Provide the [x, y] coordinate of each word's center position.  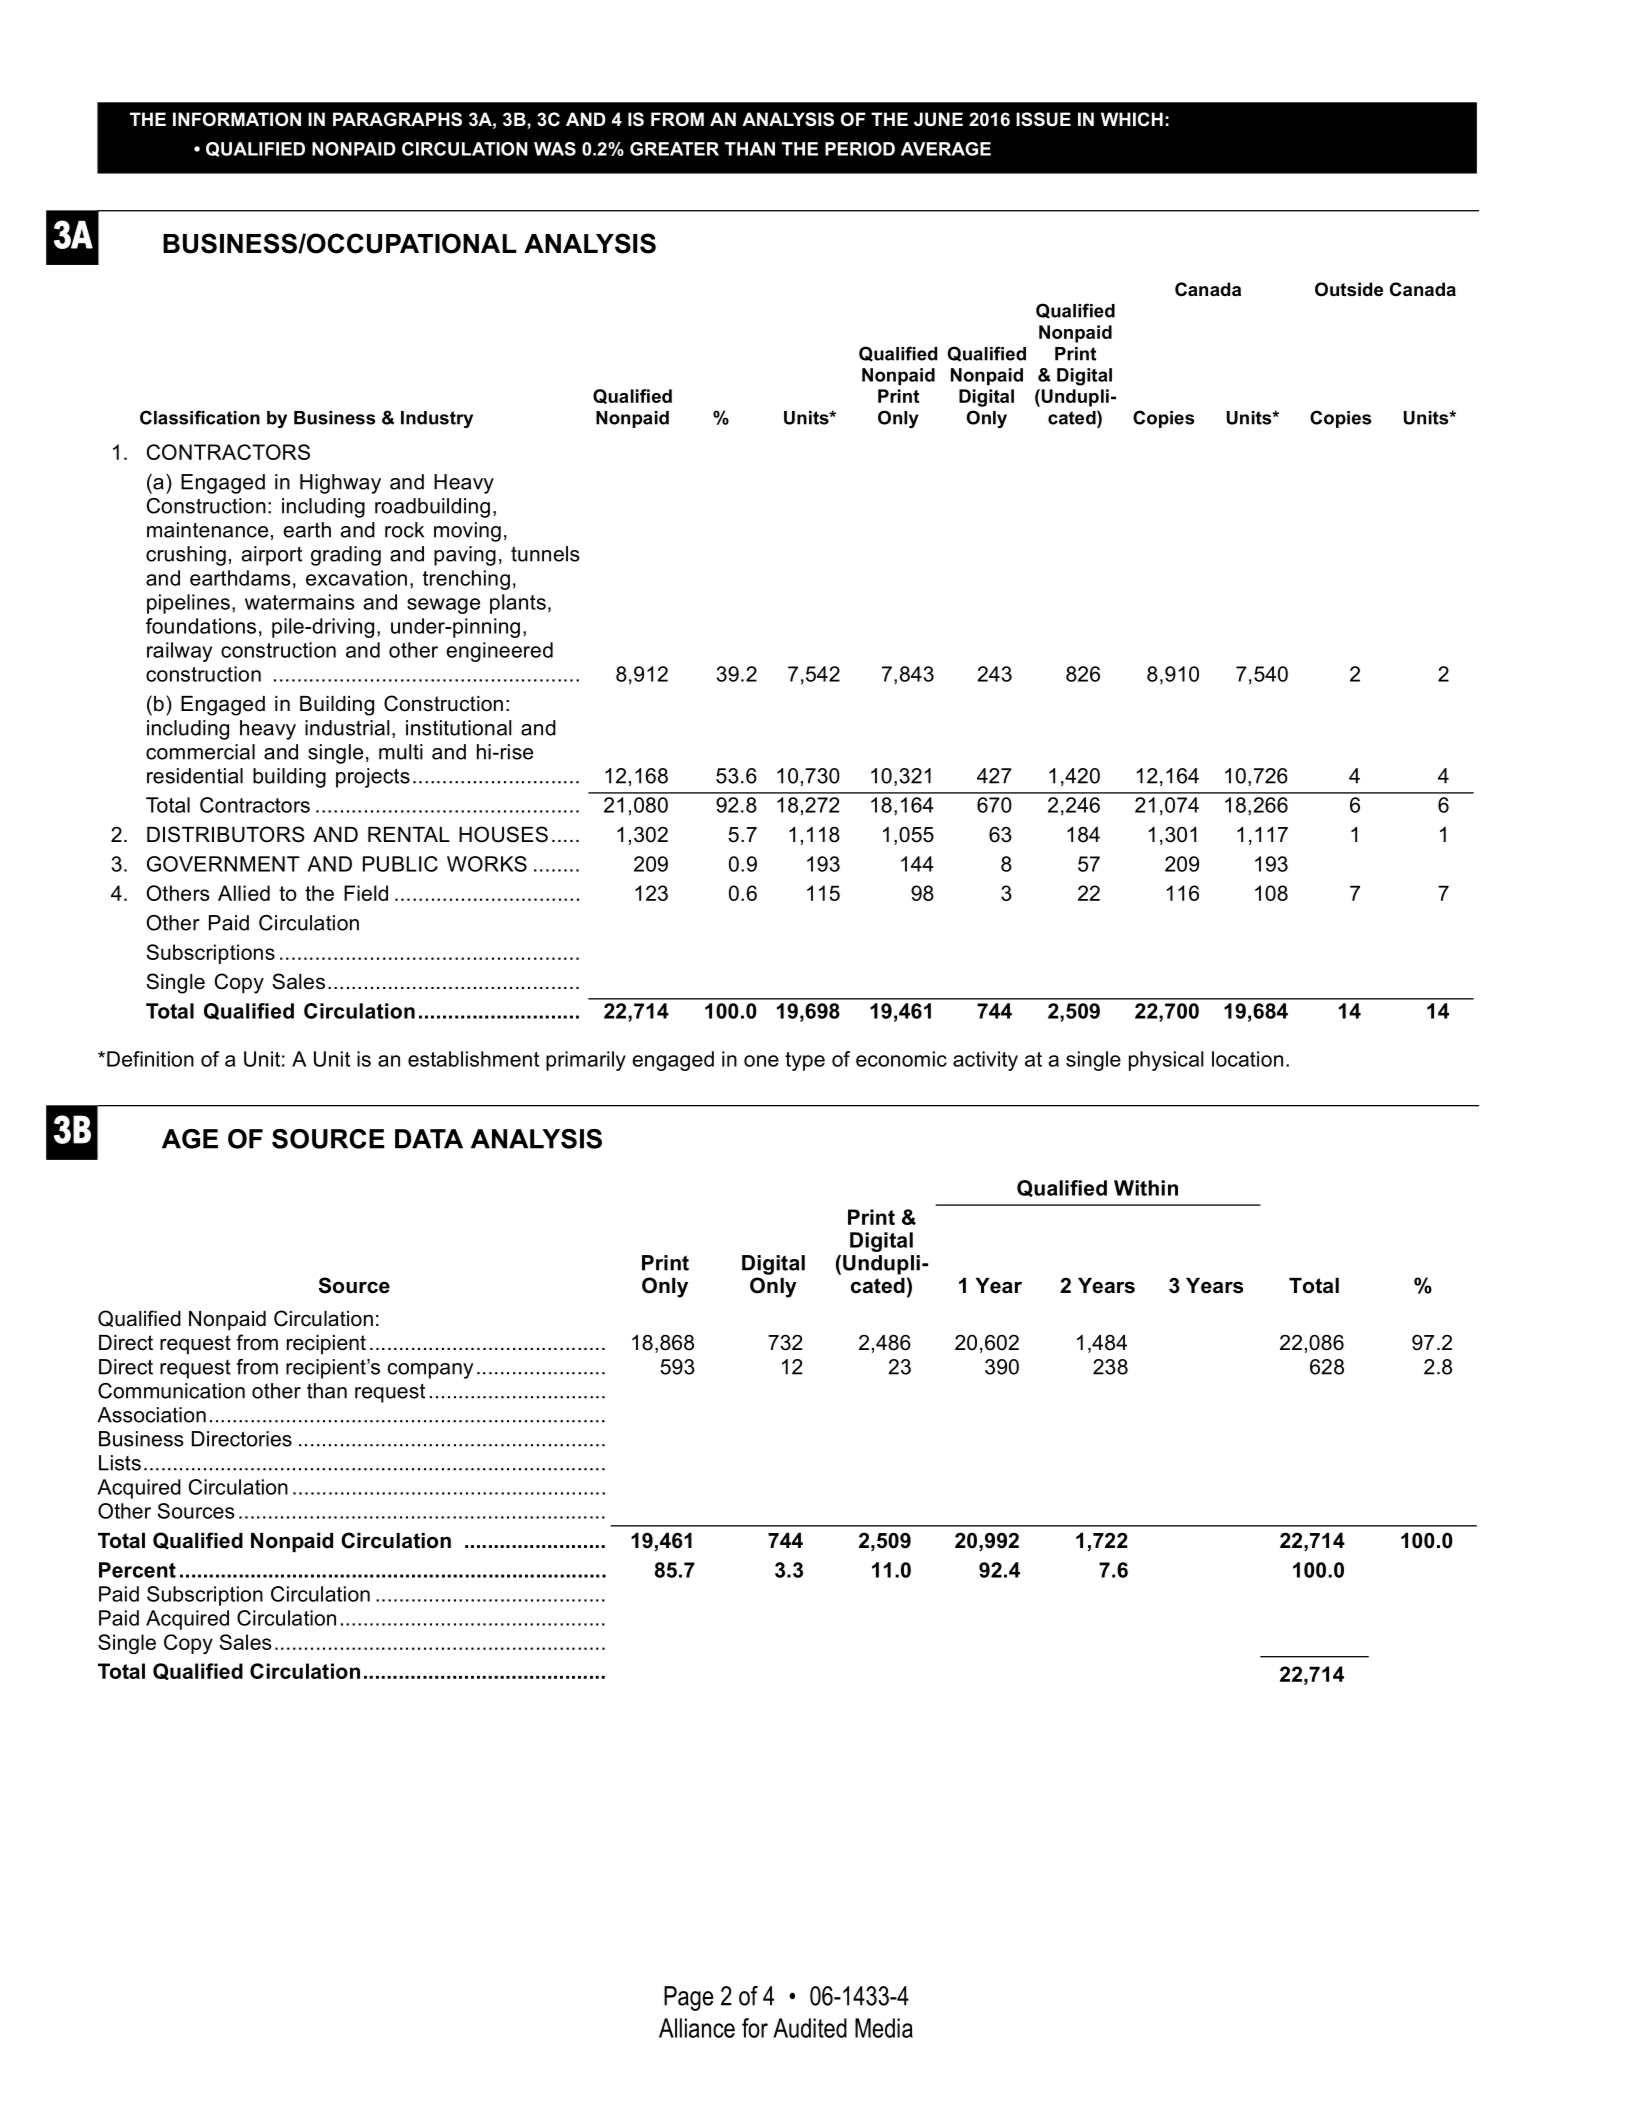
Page [688, 1998]
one [761, 1061]
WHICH [1132, 119]
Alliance [697, 2028]
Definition [150, 1059]
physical [1166, 1061]
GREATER [674, 149]
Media [884, 2028]
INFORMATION [237, 119]
